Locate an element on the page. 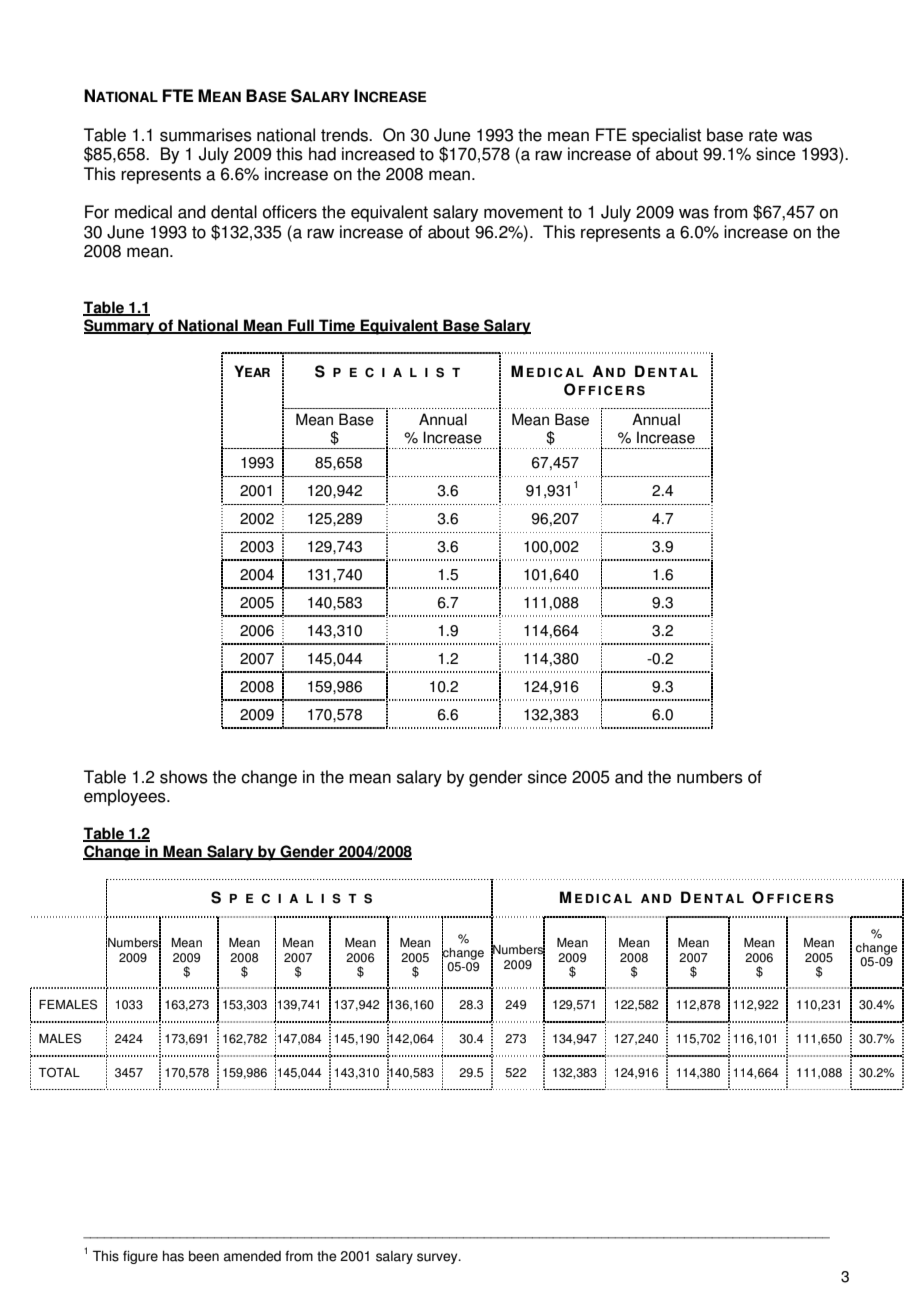  specialist is located at coordinates (666, 136).
